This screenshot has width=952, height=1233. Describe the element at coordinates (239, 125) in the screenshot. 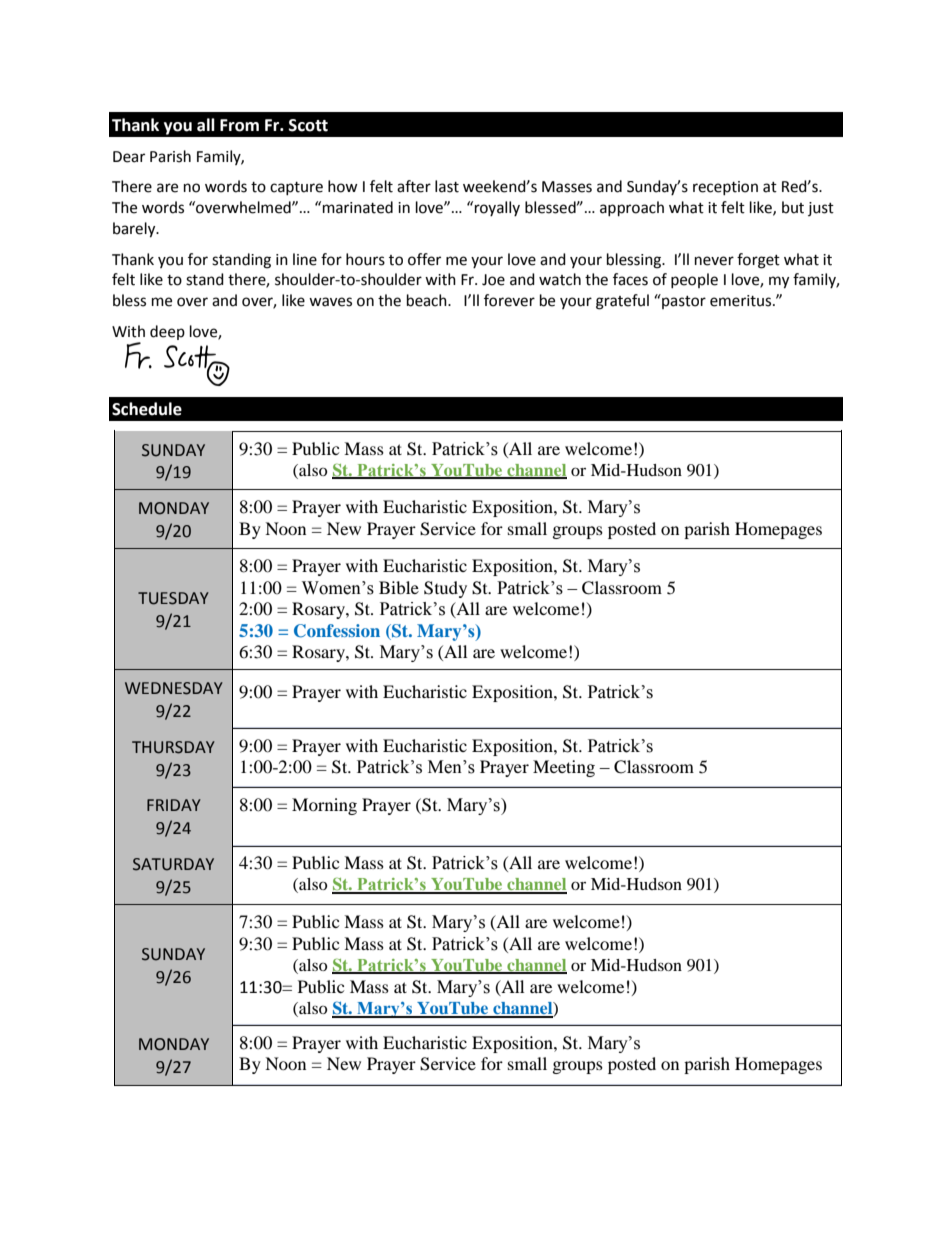

I see `From` at that location.
